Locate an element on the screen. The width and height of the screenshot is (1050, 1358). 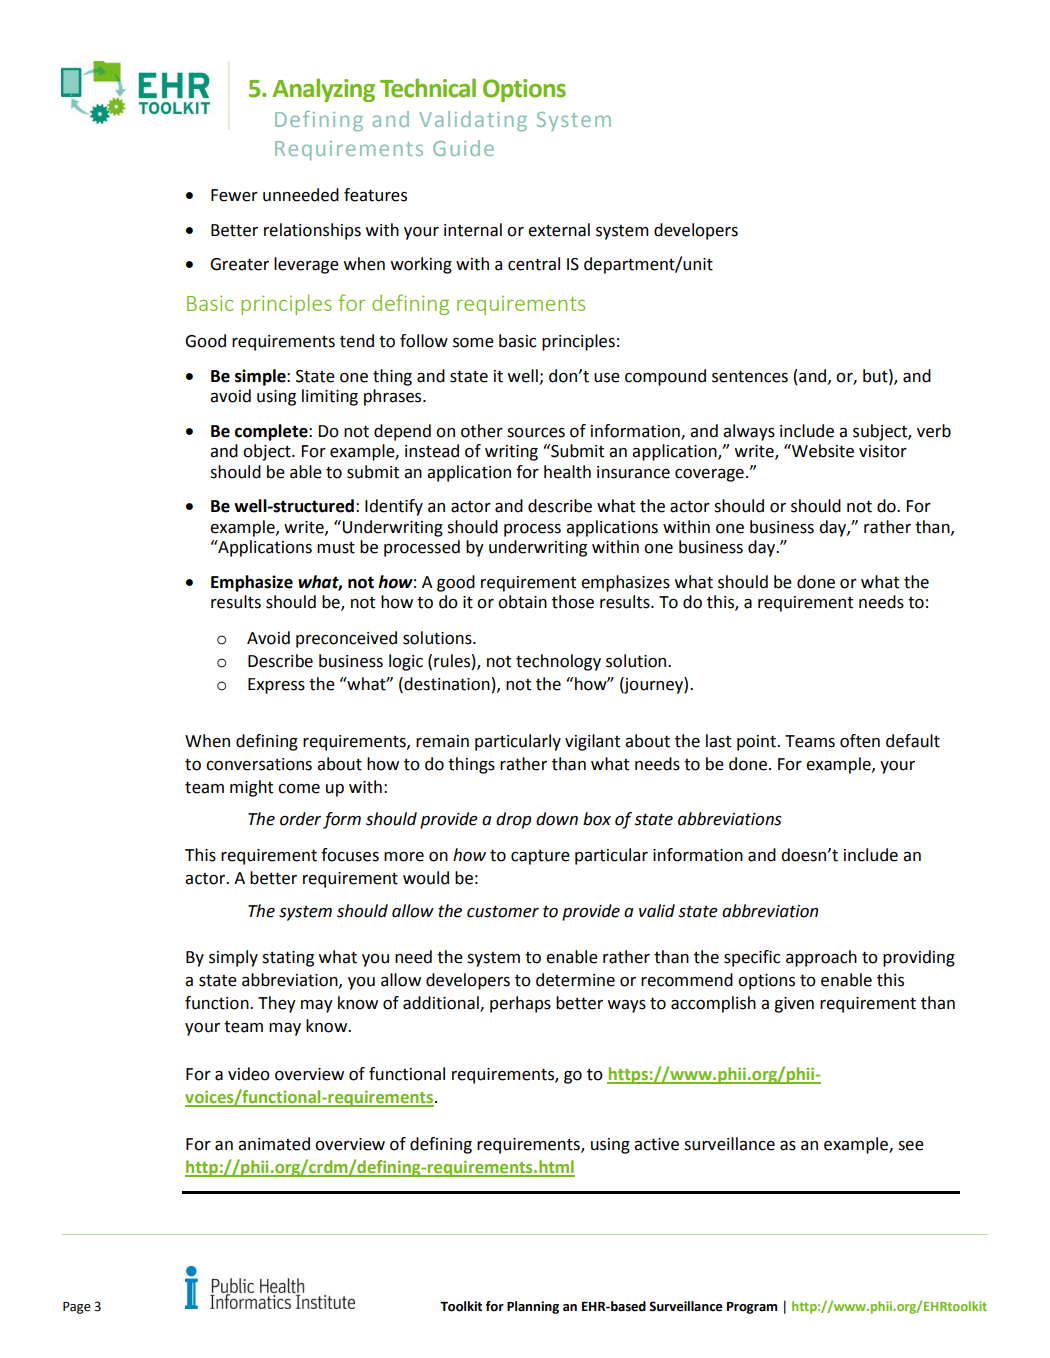
external is located at coordinates (559, 230).
